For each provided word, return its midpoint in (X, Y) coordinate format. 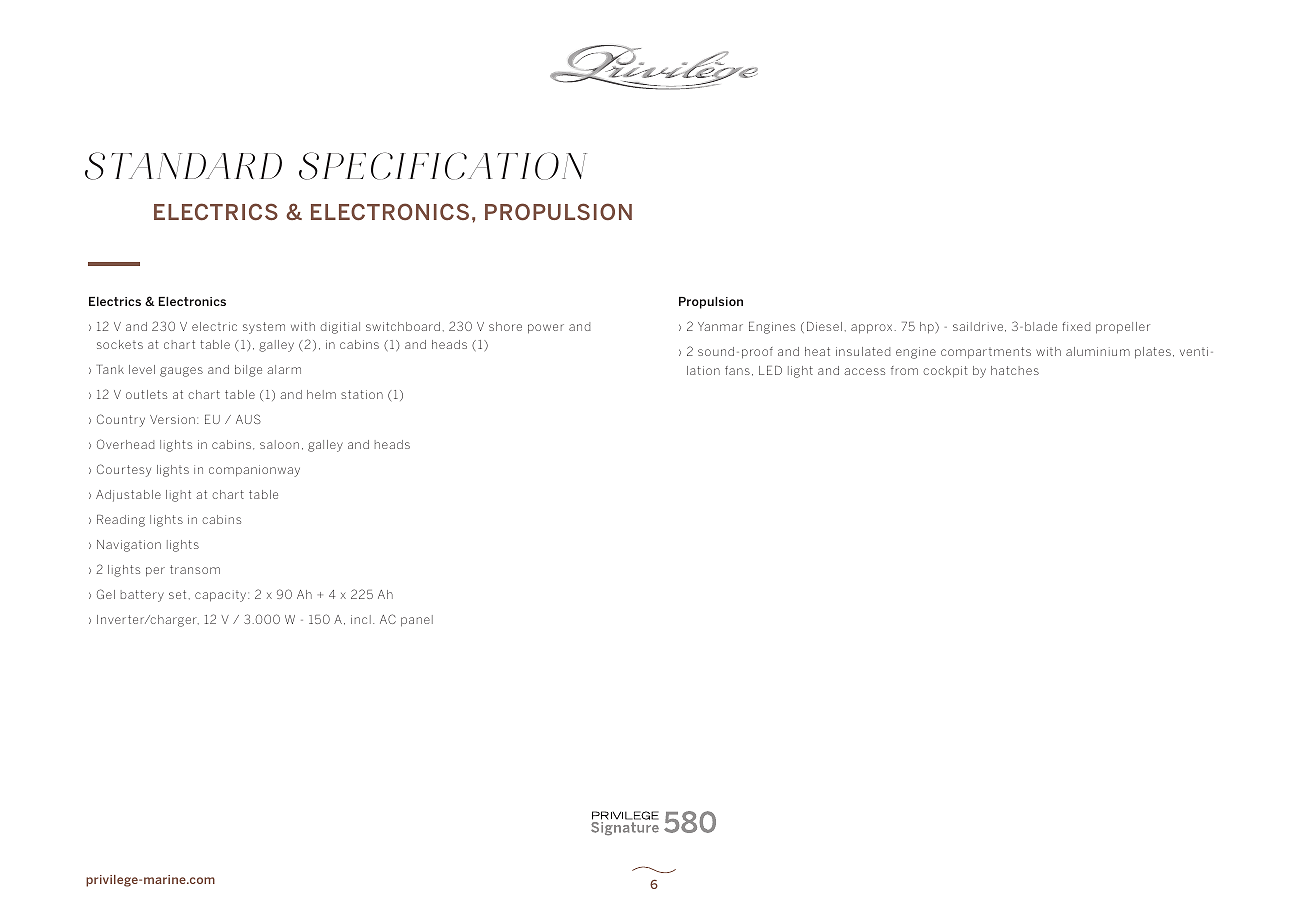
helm (321, 394)
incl (361, 619)
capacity (222, 596)
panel (417, 621)
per (155, 572)
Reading (121, 521)
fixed (1076, 326)
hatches (1015, 370)
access (864, 371)
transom (195, 569)
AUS (248, 419)
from (904, 370)
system (264, 328)
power (546, 329)
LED (770, 370)
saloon (279, 444)
